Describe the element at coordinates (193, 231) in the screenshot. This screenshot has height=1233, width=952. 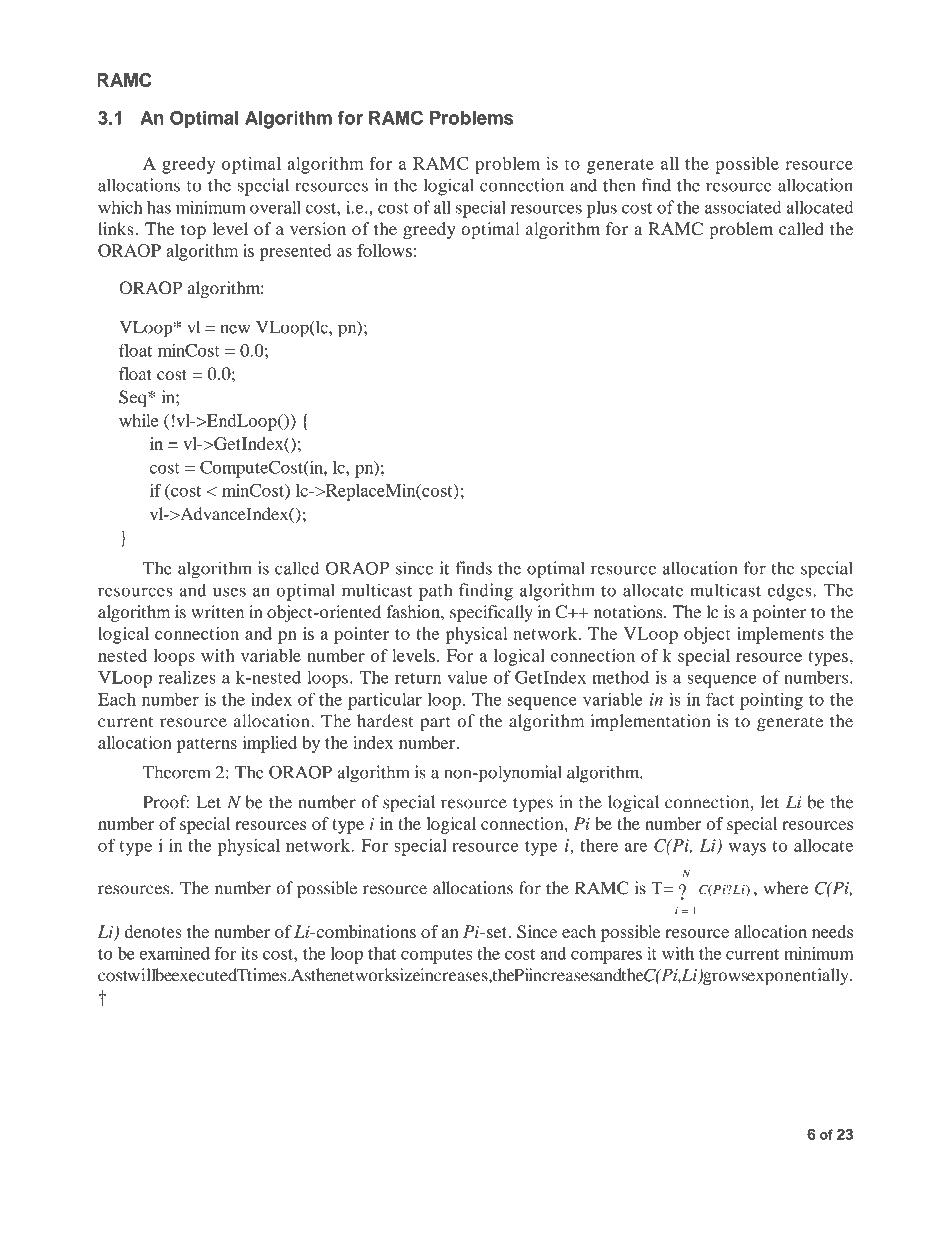
I see `top` at that location.
